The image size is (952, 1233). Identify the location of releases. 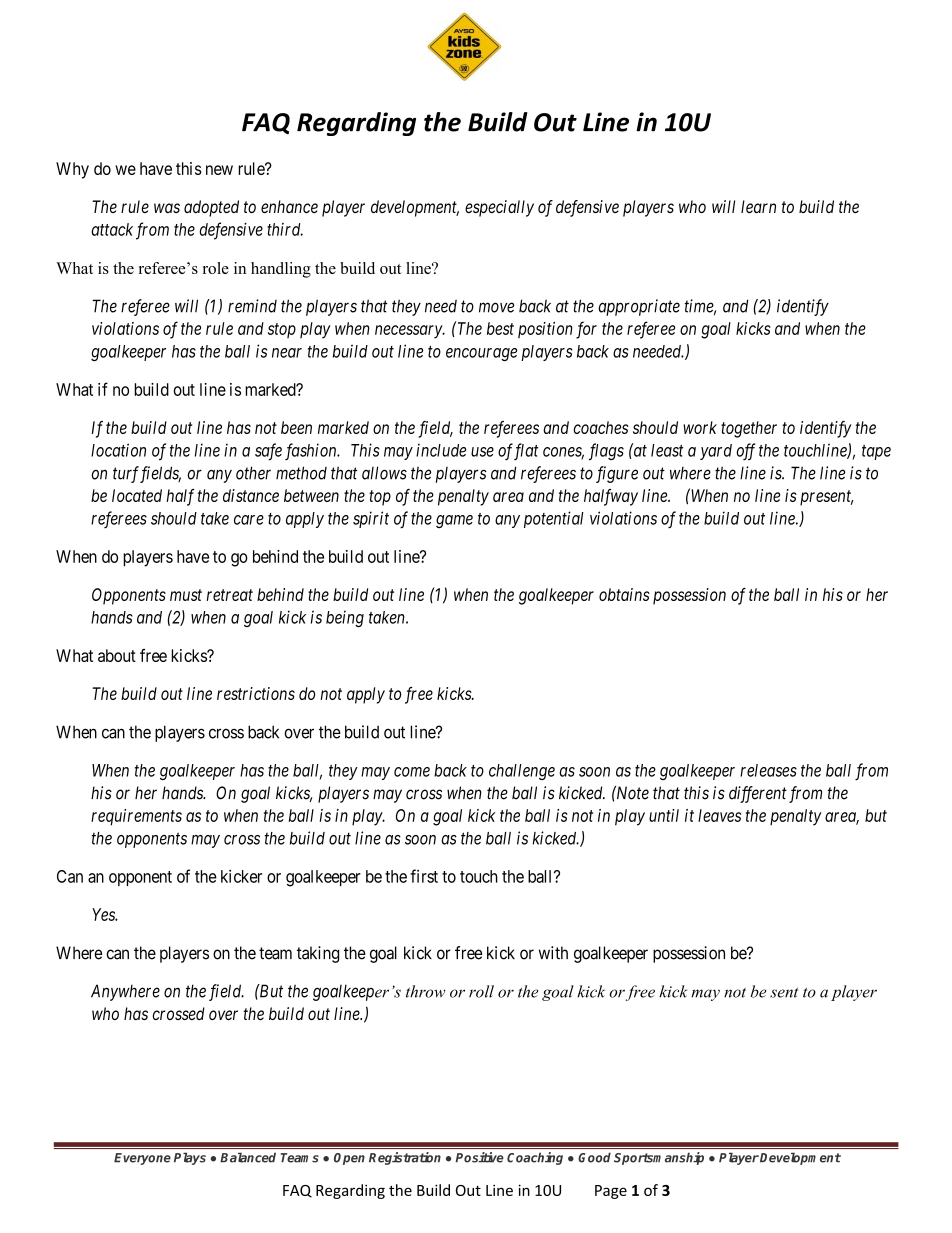
(768, 770).
